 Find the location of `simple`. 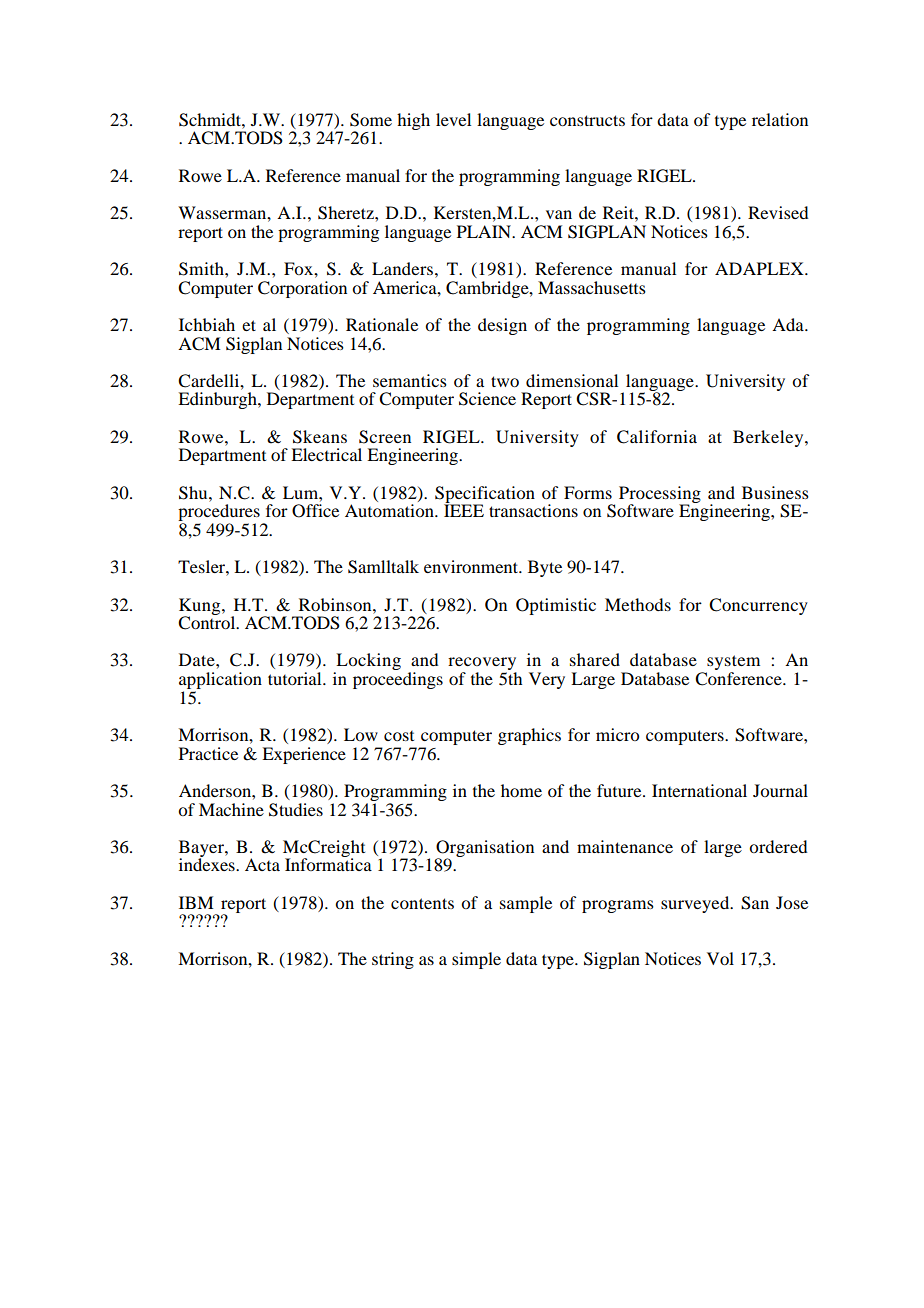

simple is located at coordinates (476, 960).
